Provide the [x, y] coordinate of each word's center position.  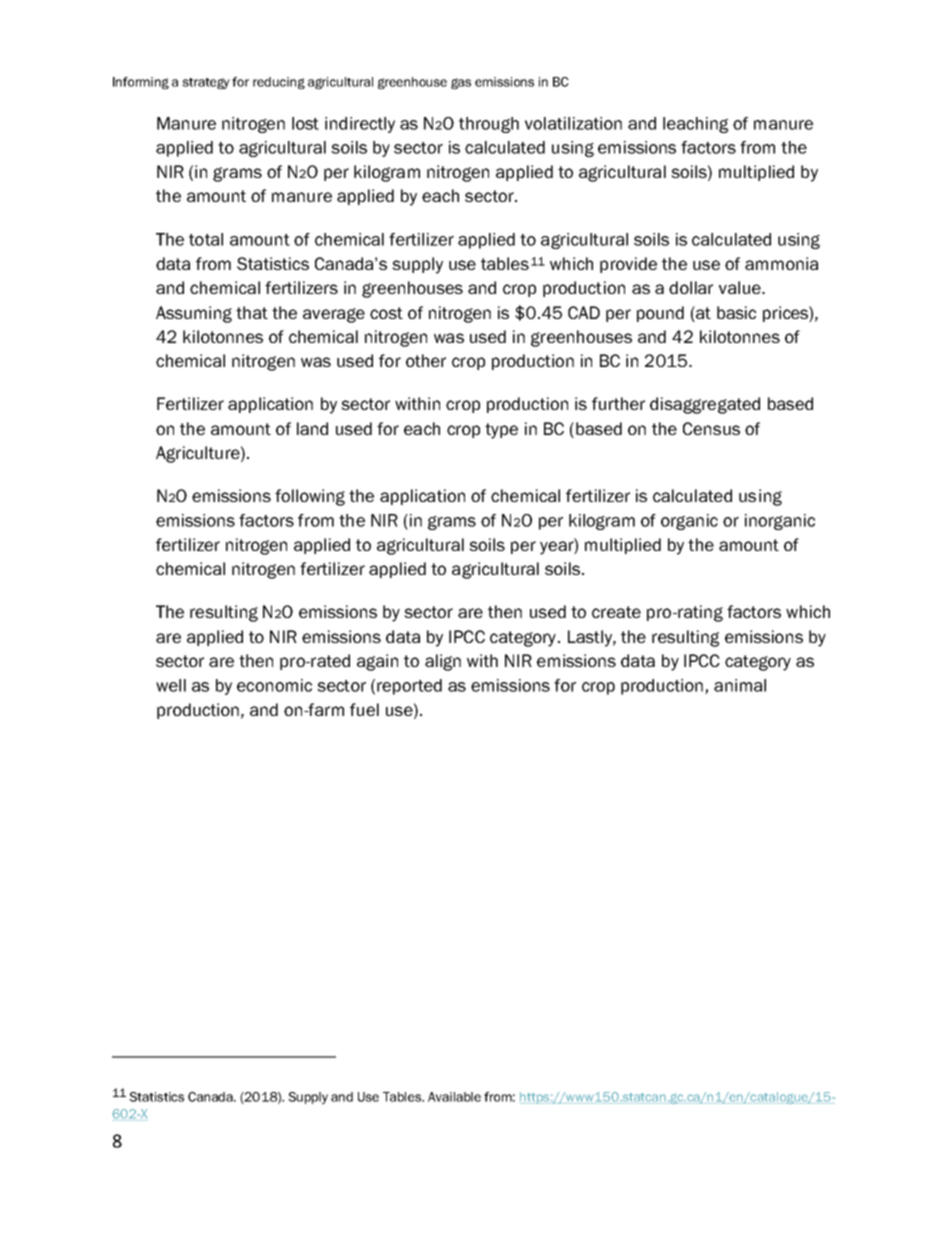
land [312, 428]
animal [740, 685]
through [489, 125]
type [501, 431]
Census [711, 428]
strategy [206, 83]
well [171, 685]
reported [409, 687]
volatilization [573, 123]
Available [454, 1097]
